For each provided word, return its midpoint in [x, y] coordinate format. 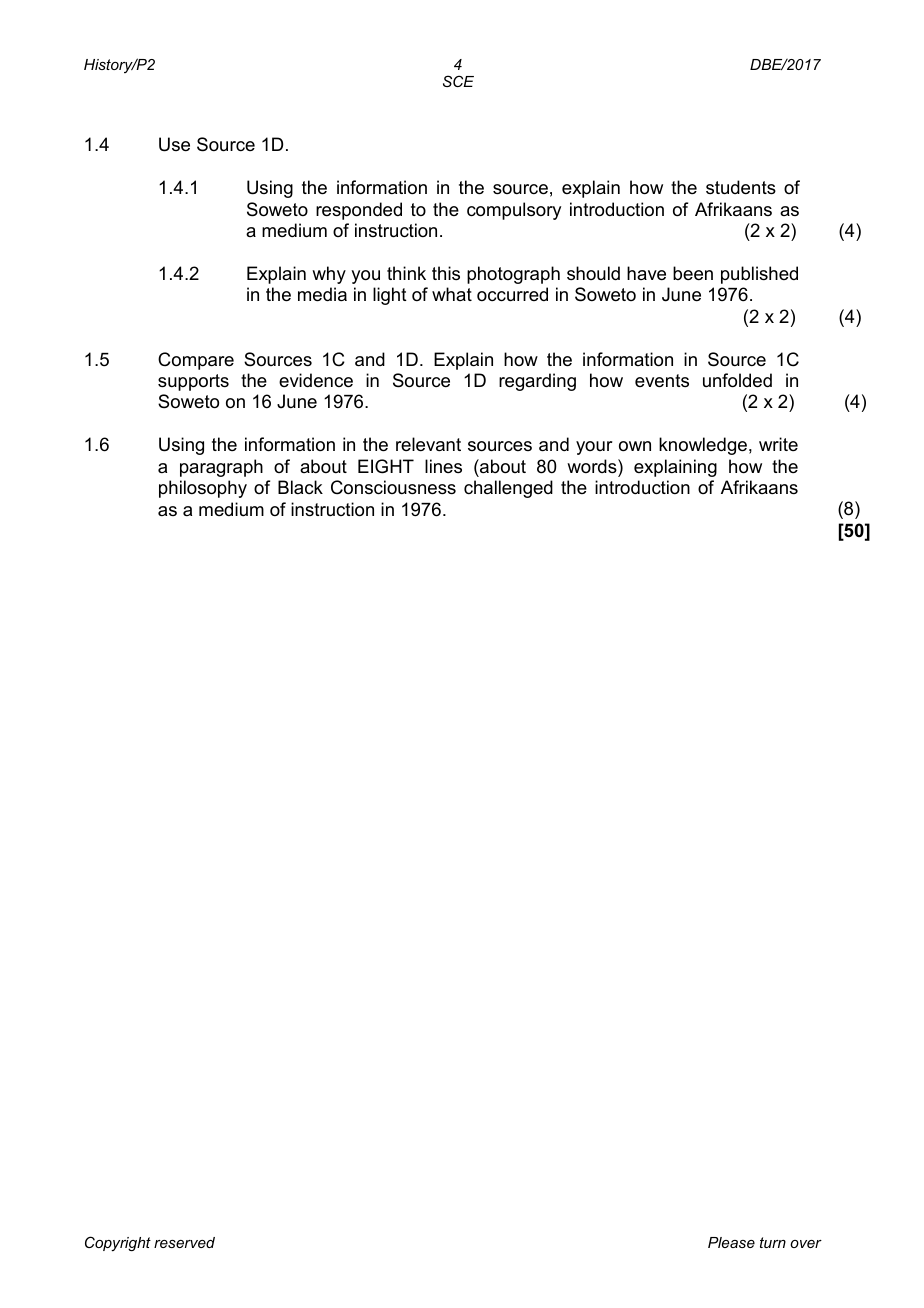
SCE [458, 81]
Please [731, 1242]
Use [174, 144]
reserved [184, 1242]
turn [773, 1242]
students [741, 187]
